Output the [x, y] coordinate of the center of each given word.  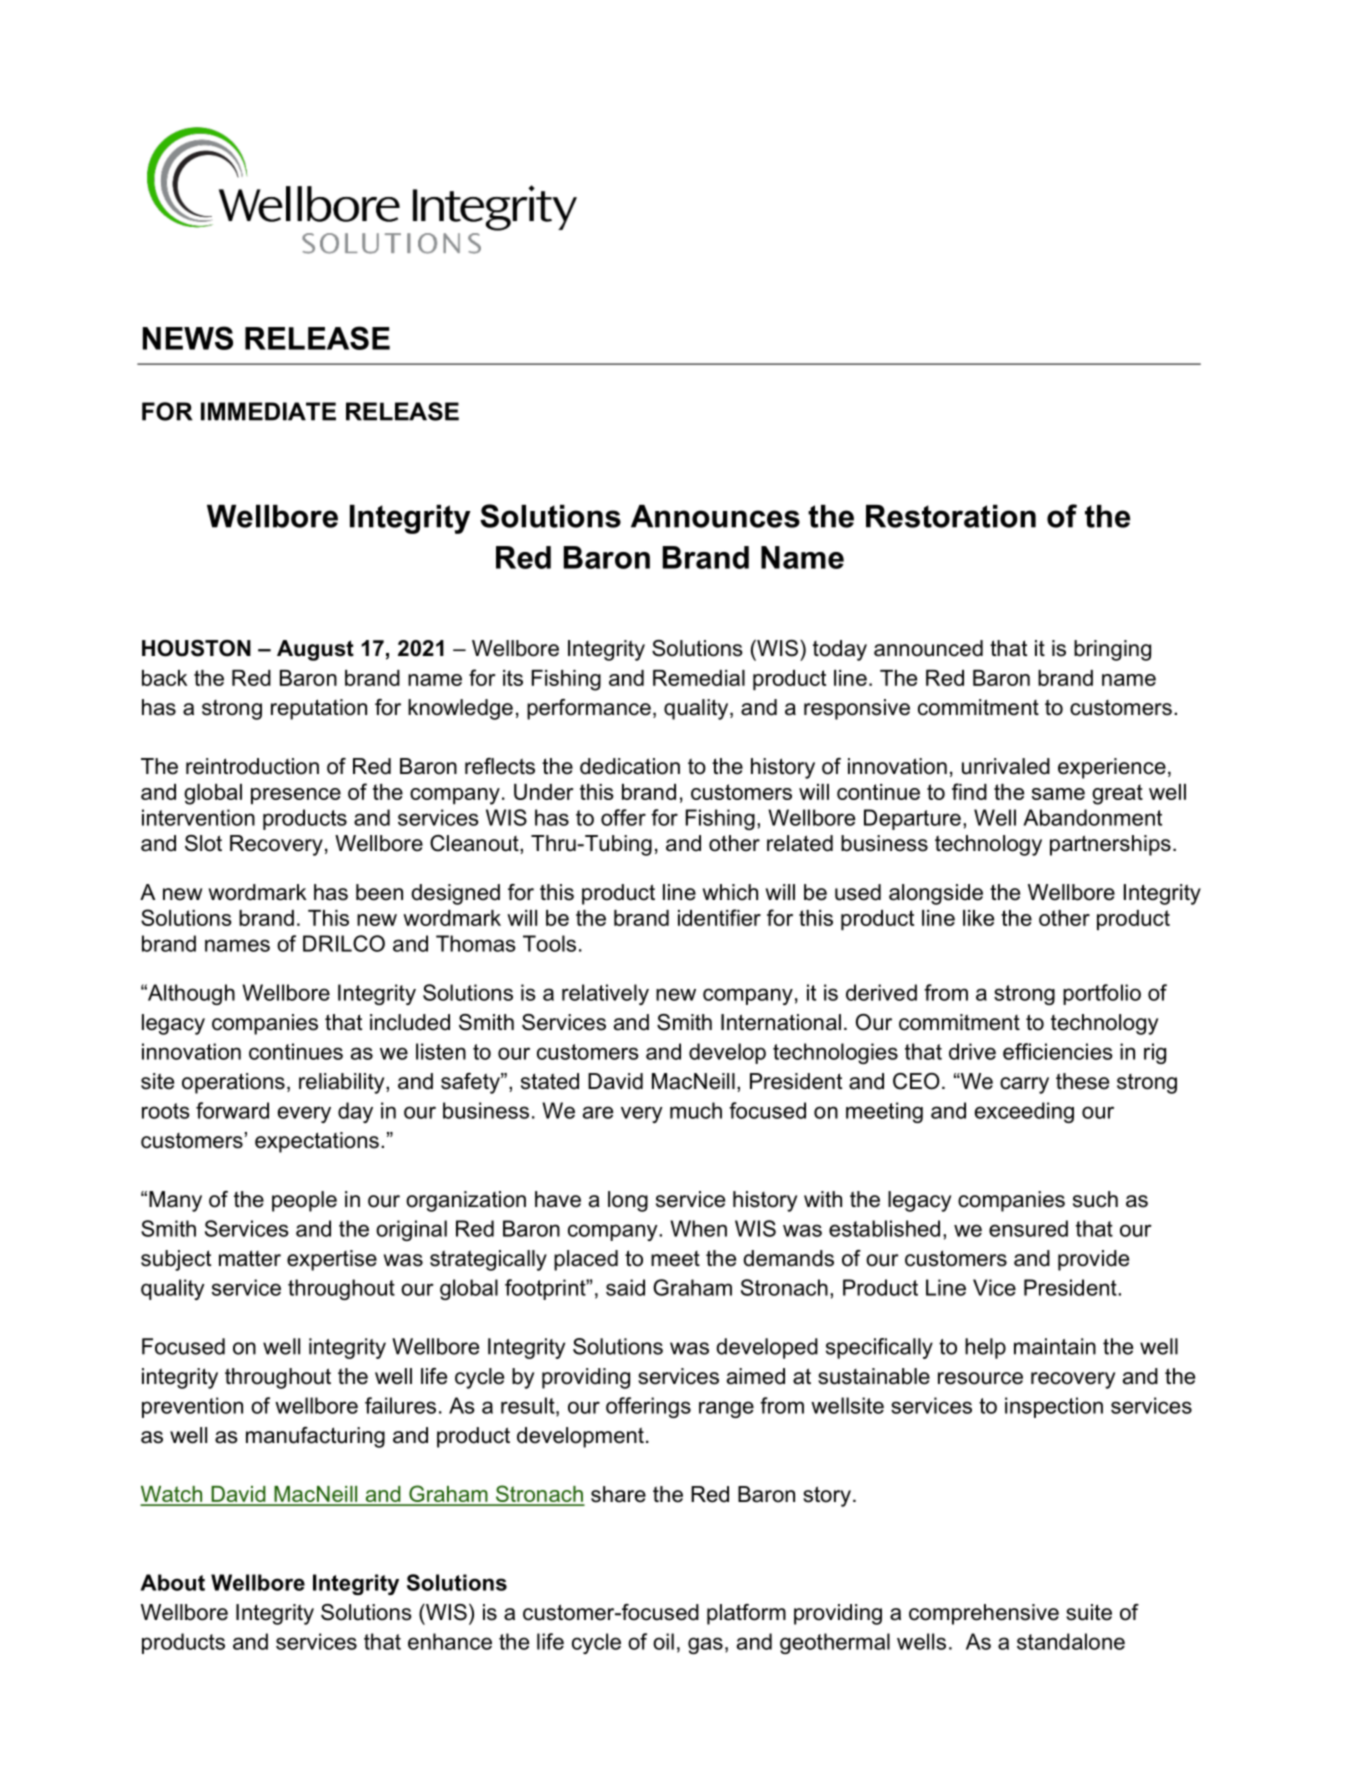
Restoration [951, 516]
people [304, 1201]
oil [663, 1641]
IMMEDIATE [268, 411]
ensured [1028, 1228]
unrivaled [1006, 766]
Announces [715, 516]
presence [296, 796]
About [172, 1582]
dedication [630, 766]
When [698, 1228]
